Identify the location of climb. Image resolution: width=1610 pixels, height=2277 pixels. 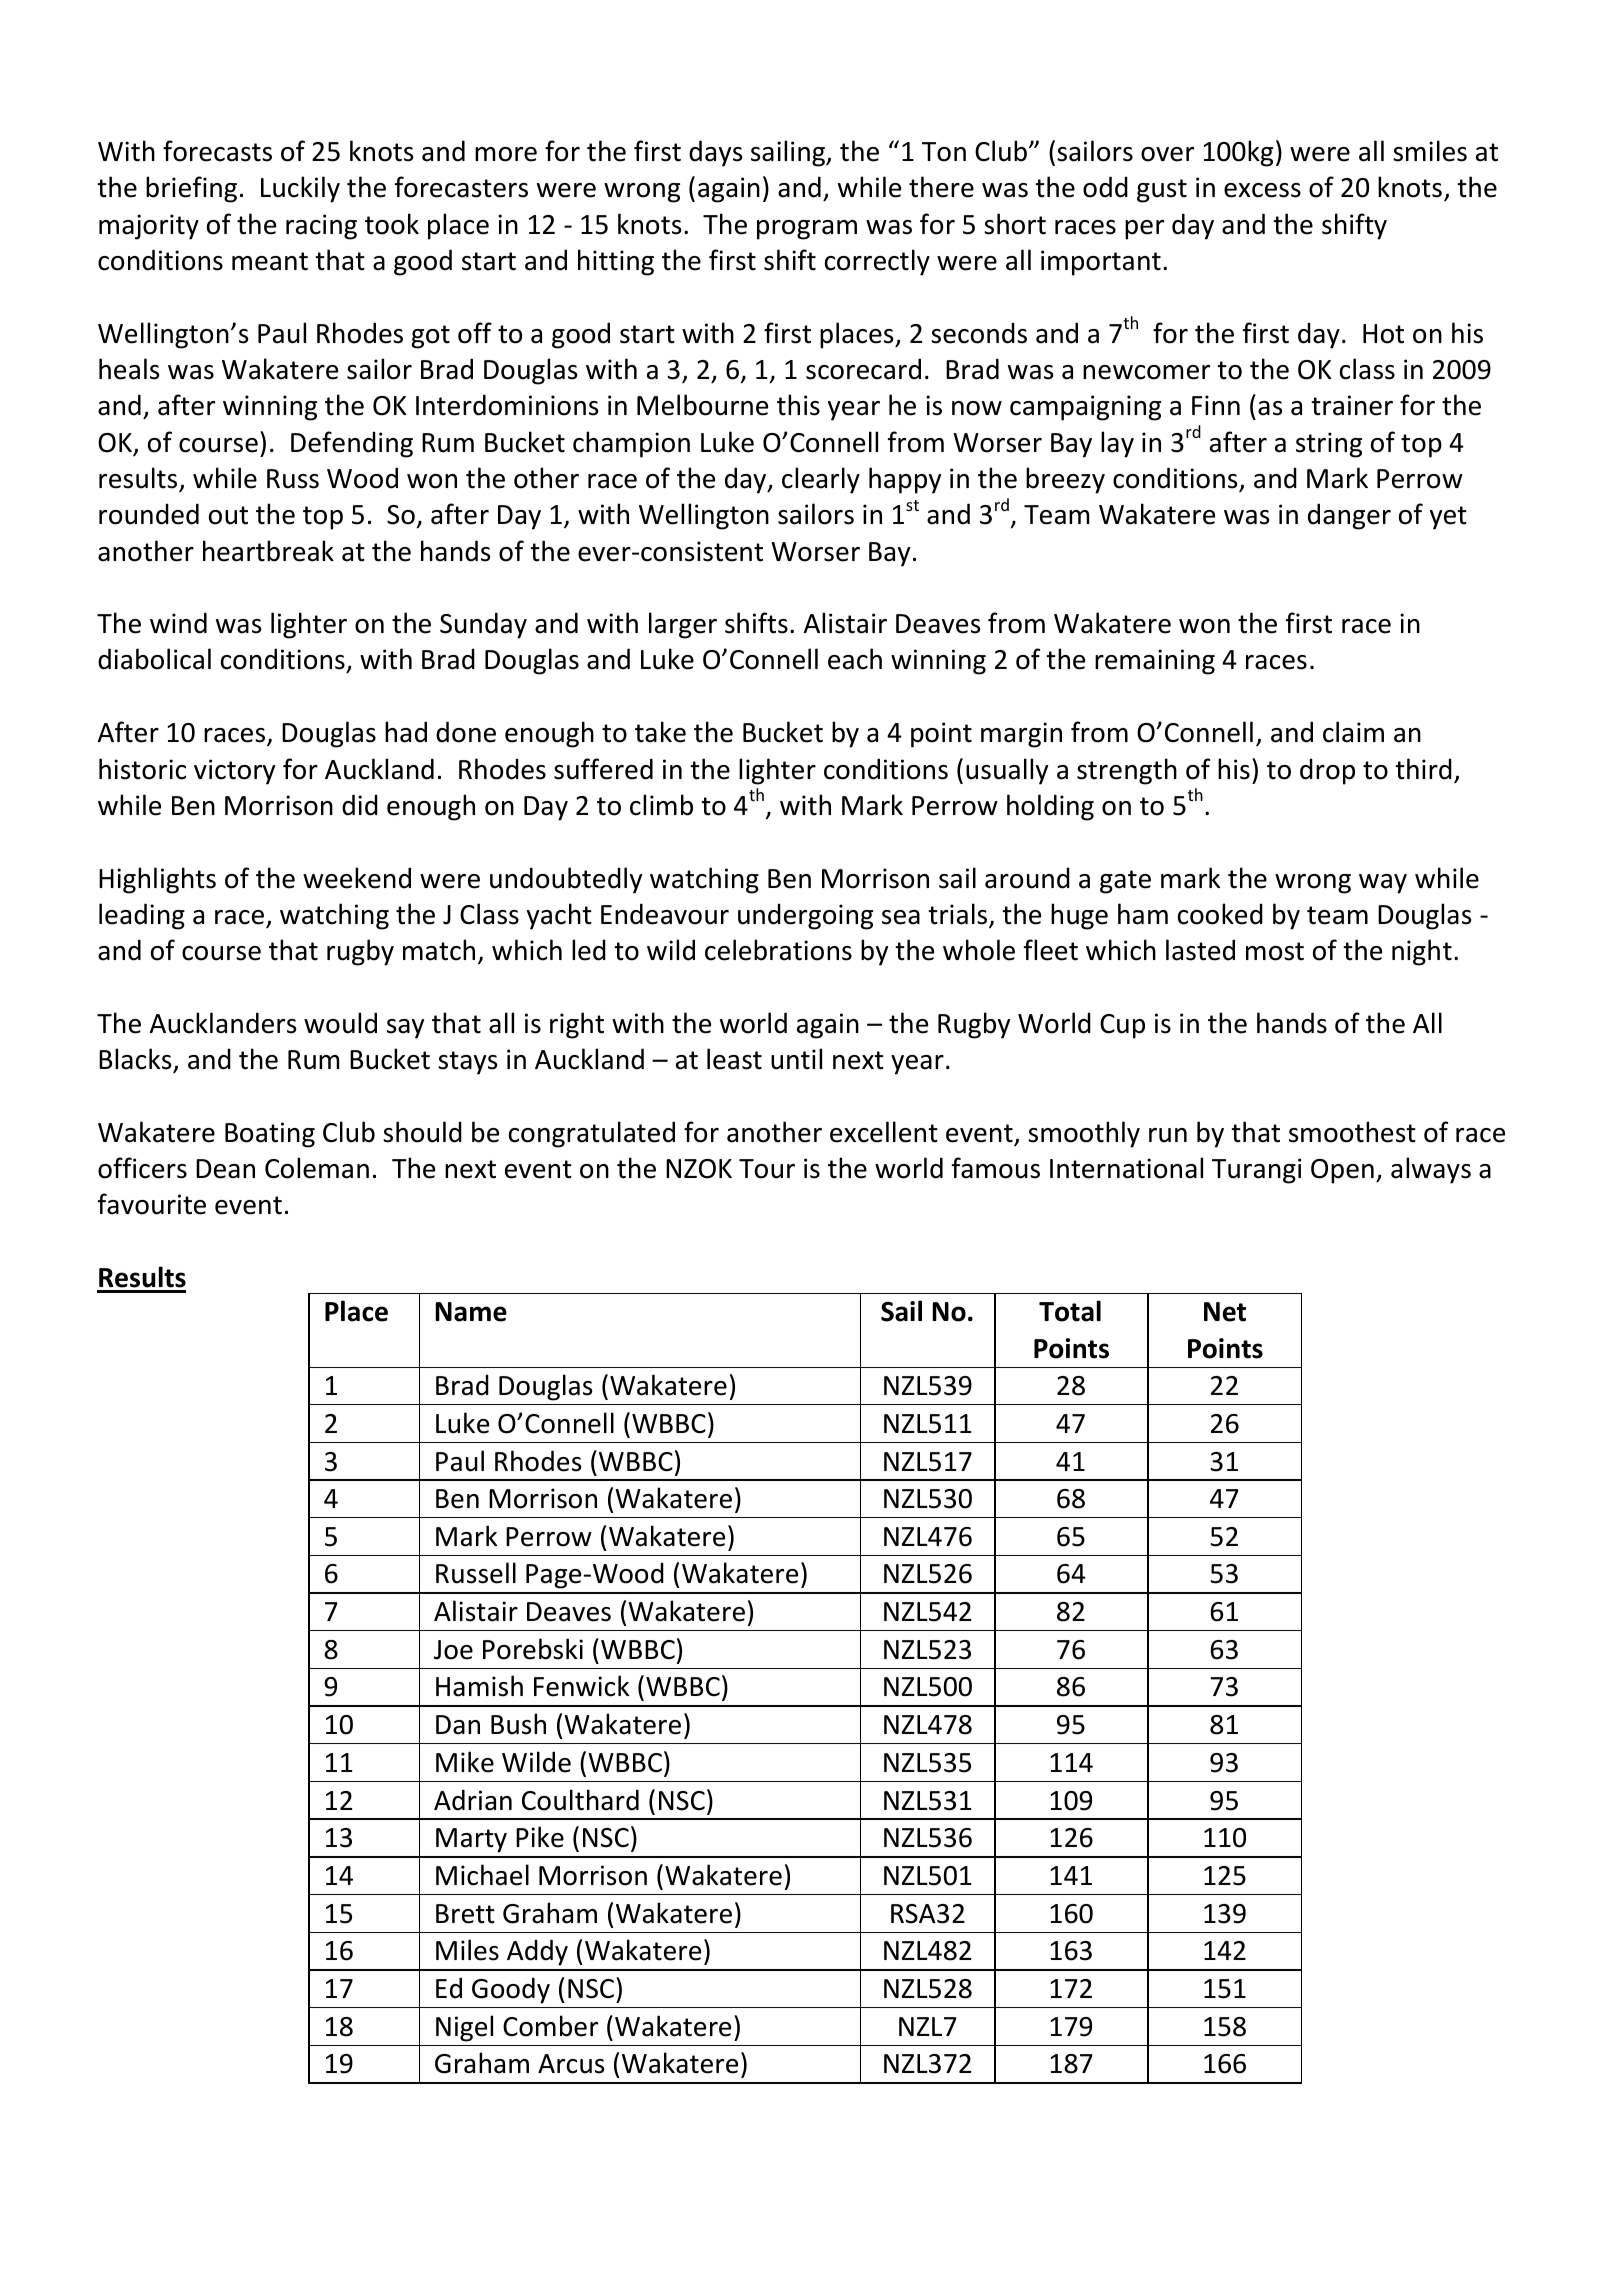
(661, 805).
